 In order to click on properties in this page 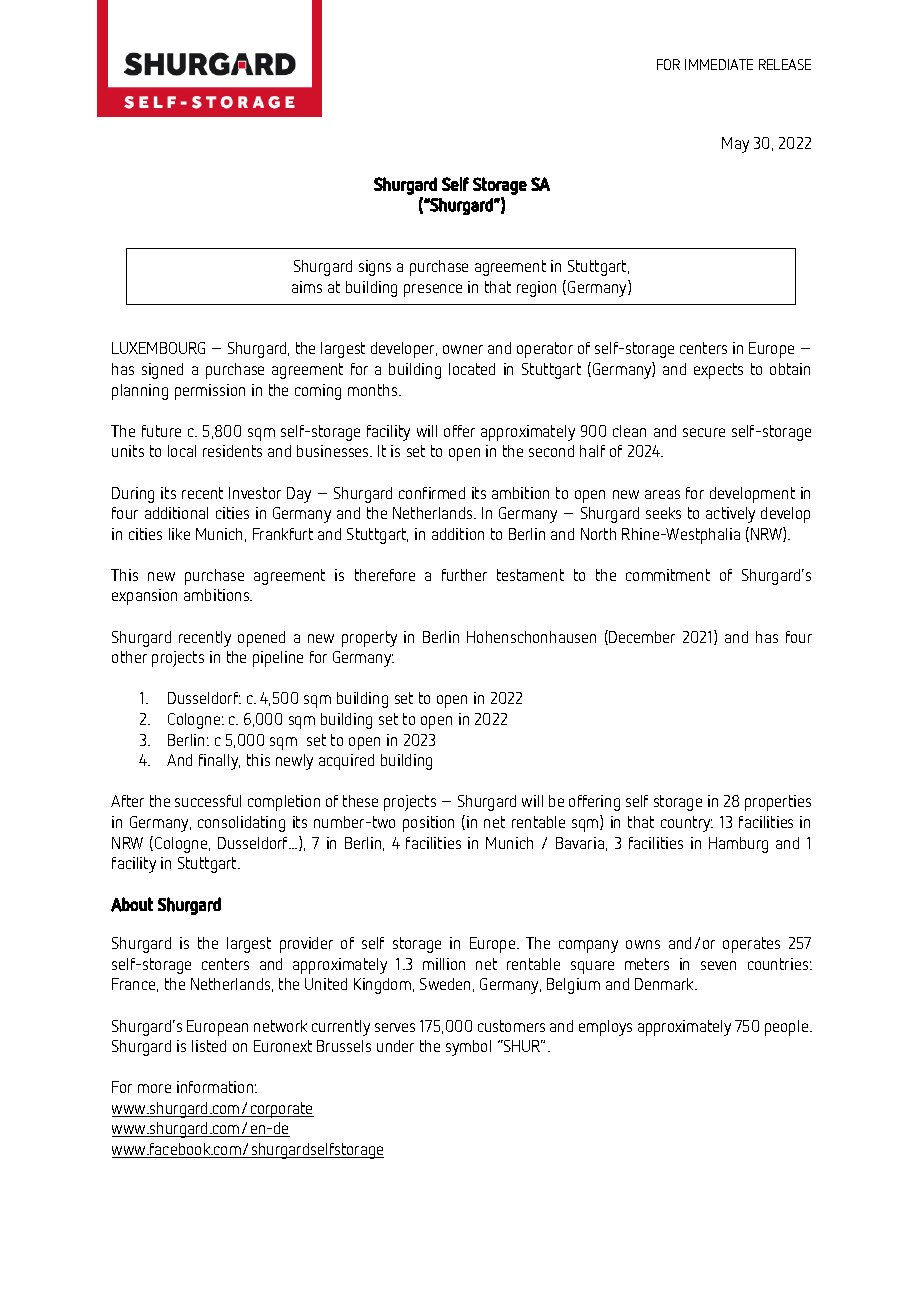, I will do `click(778, 803)`.
